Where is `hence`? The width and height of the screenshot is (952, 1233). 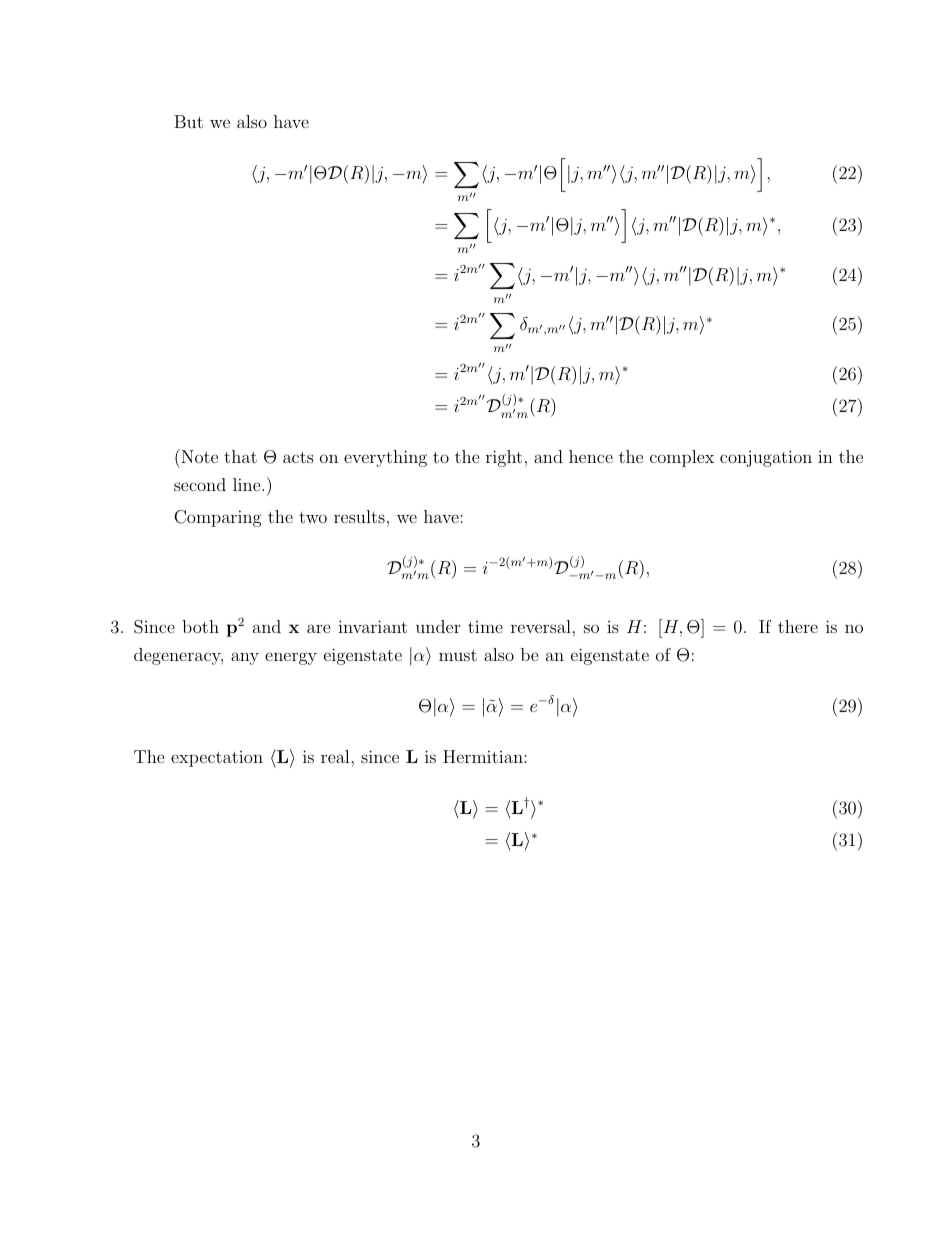 hence is located at coordinates (591, 456).
